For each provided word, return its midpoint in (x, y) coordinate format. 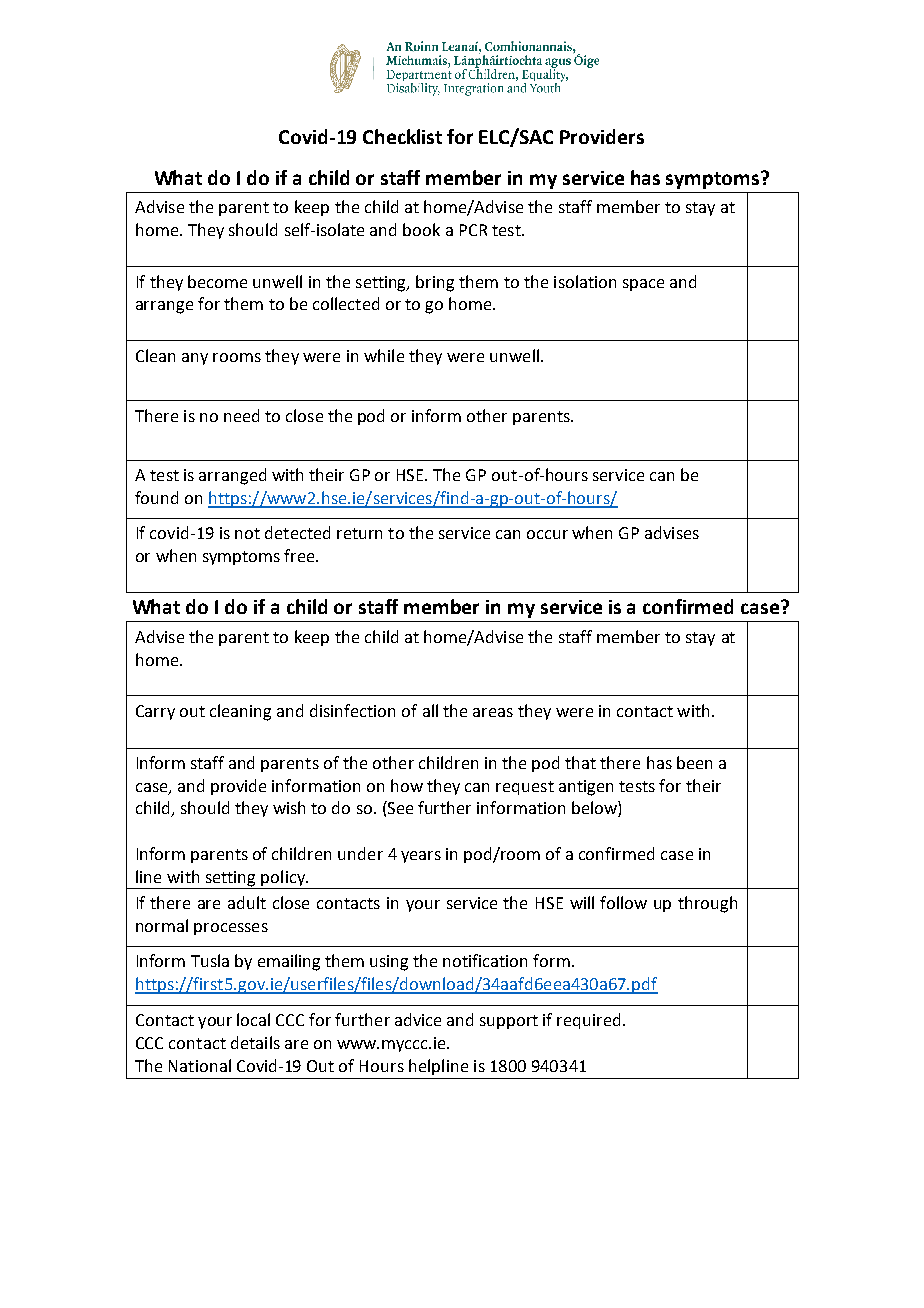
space (643, 285)
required (588, 1021)
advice (418, 1019)
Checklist (402, 136)
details (255, 1042)
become (217, 281)
